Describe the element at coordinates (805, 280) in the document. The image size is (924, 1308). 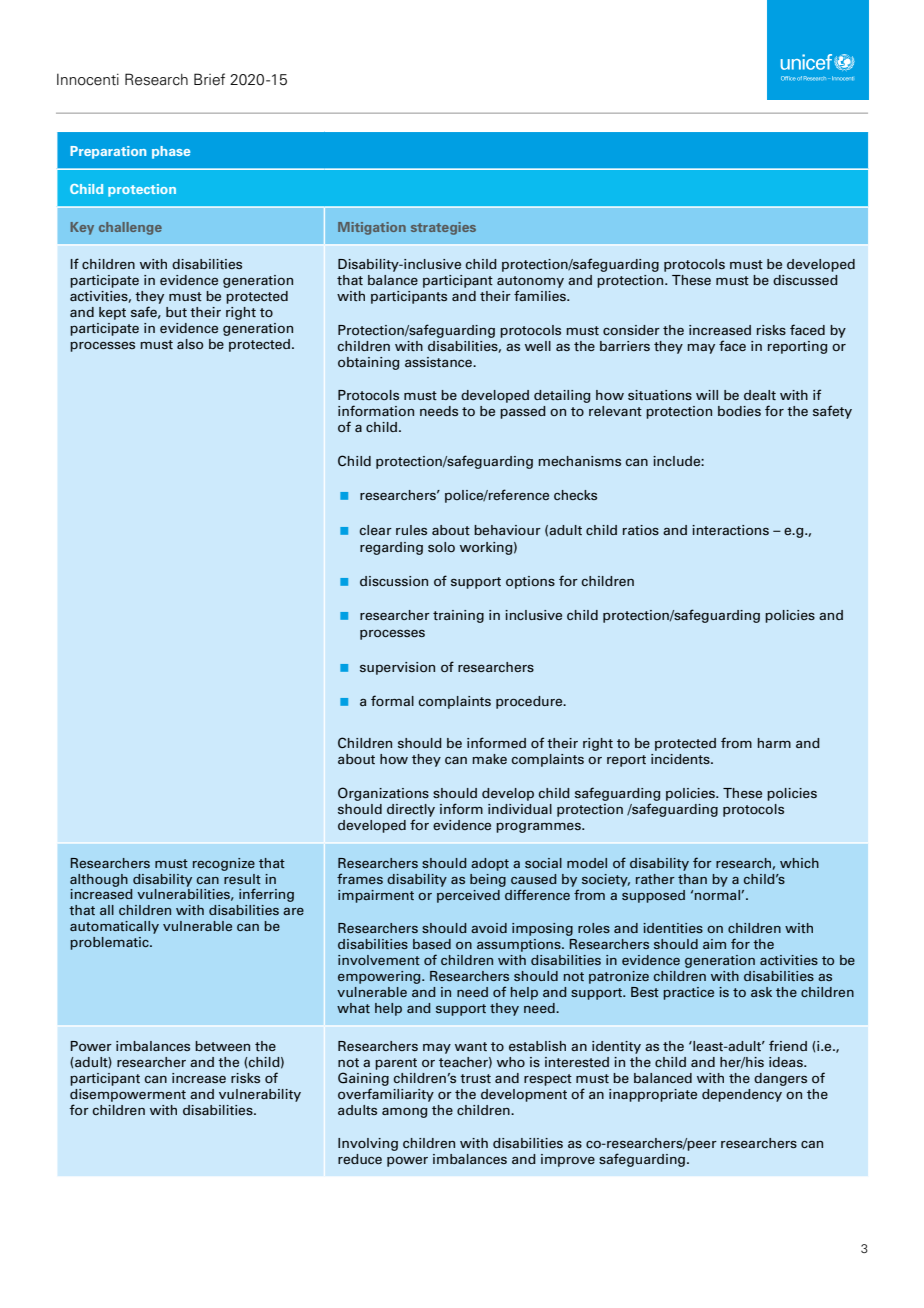
I see `discussed` at that location.
